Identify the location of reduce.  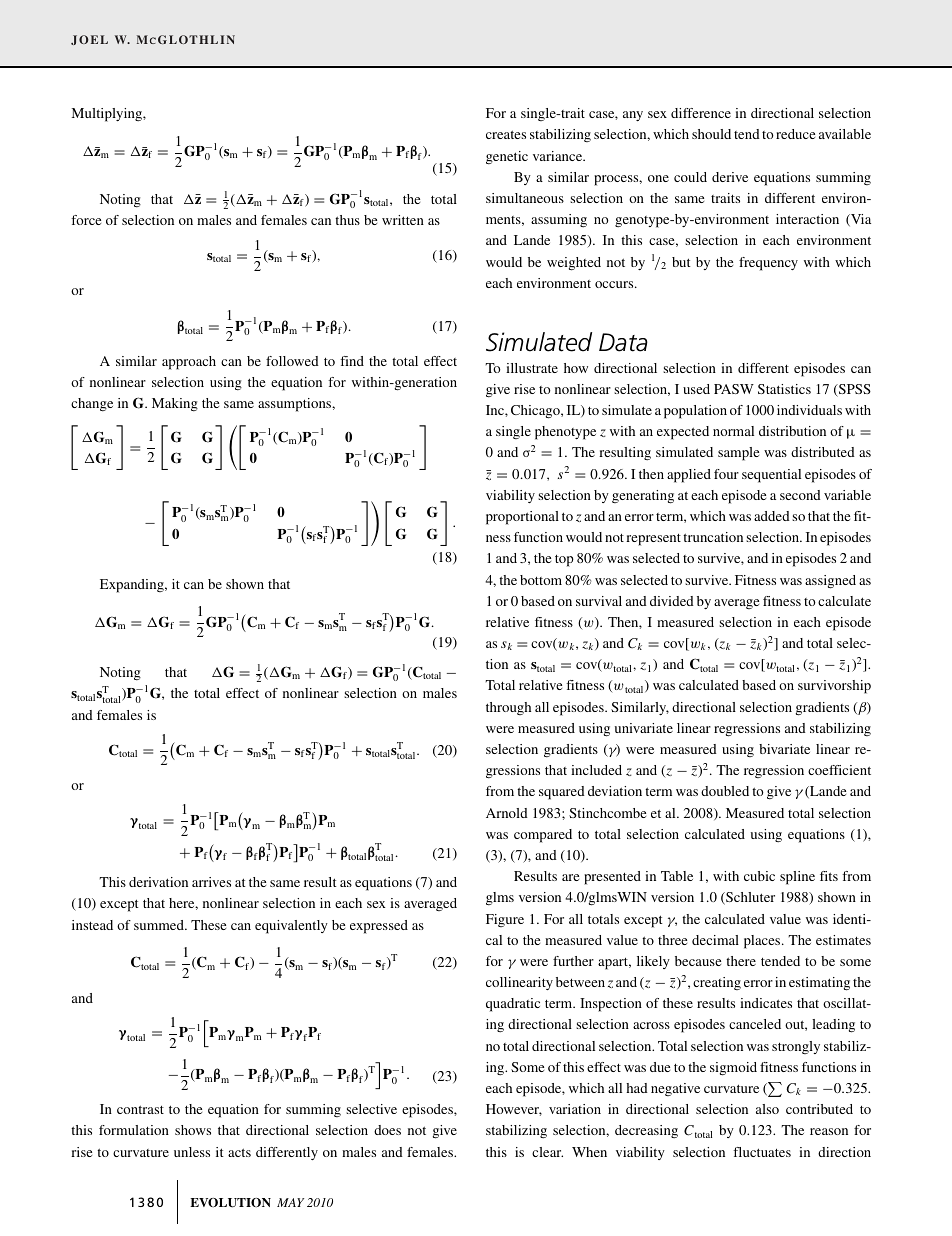
(795, 134).
